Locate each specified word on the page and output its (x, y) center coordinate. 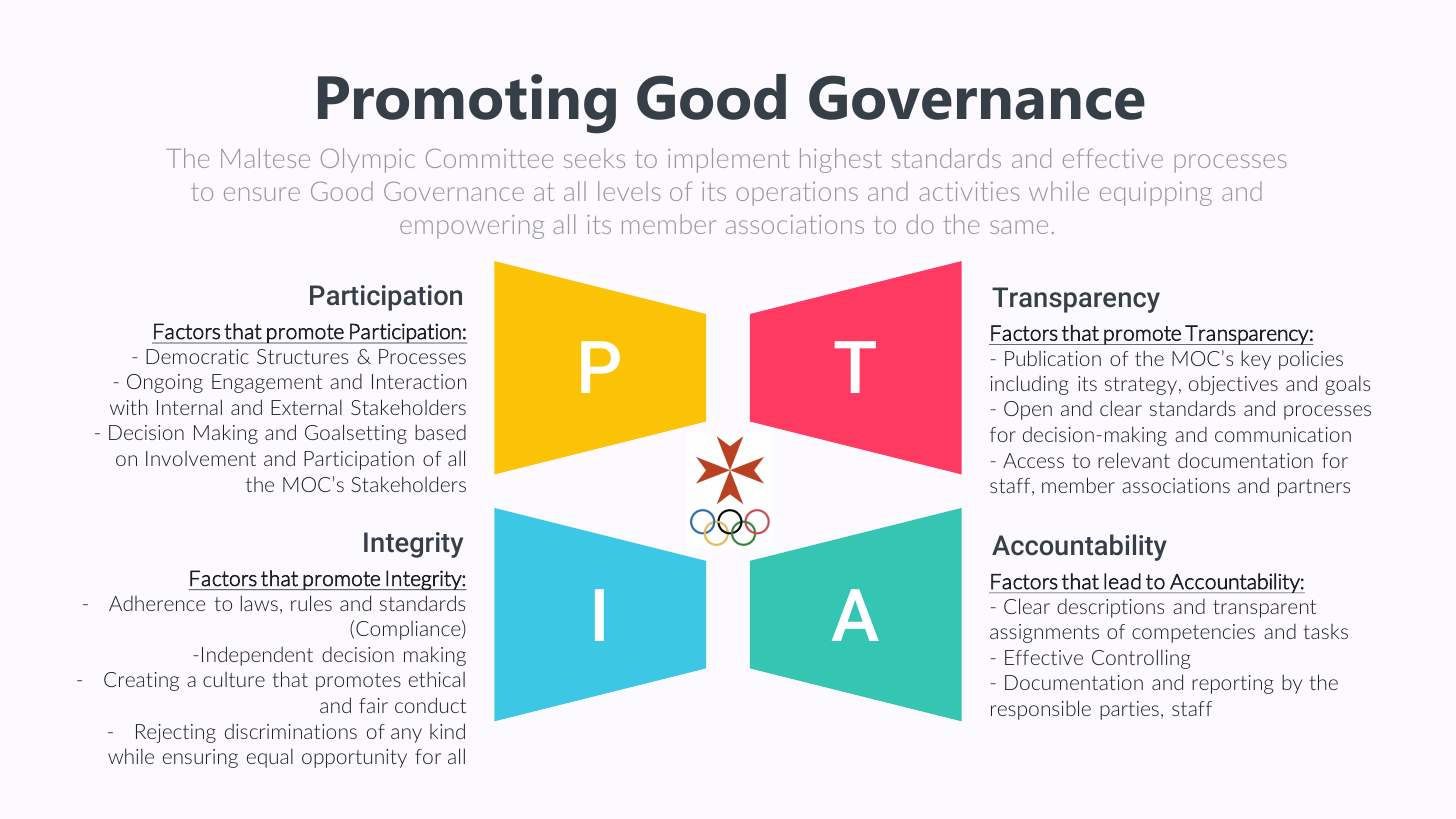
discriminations (291, 731)
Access (1033, 460)
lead (1122, 581)
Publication (1053, 358)
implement (729, 160)
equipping (1156, 194)
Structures (302, 356)
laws (259, 603)
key (1256, 360)
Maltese (265, 158)
